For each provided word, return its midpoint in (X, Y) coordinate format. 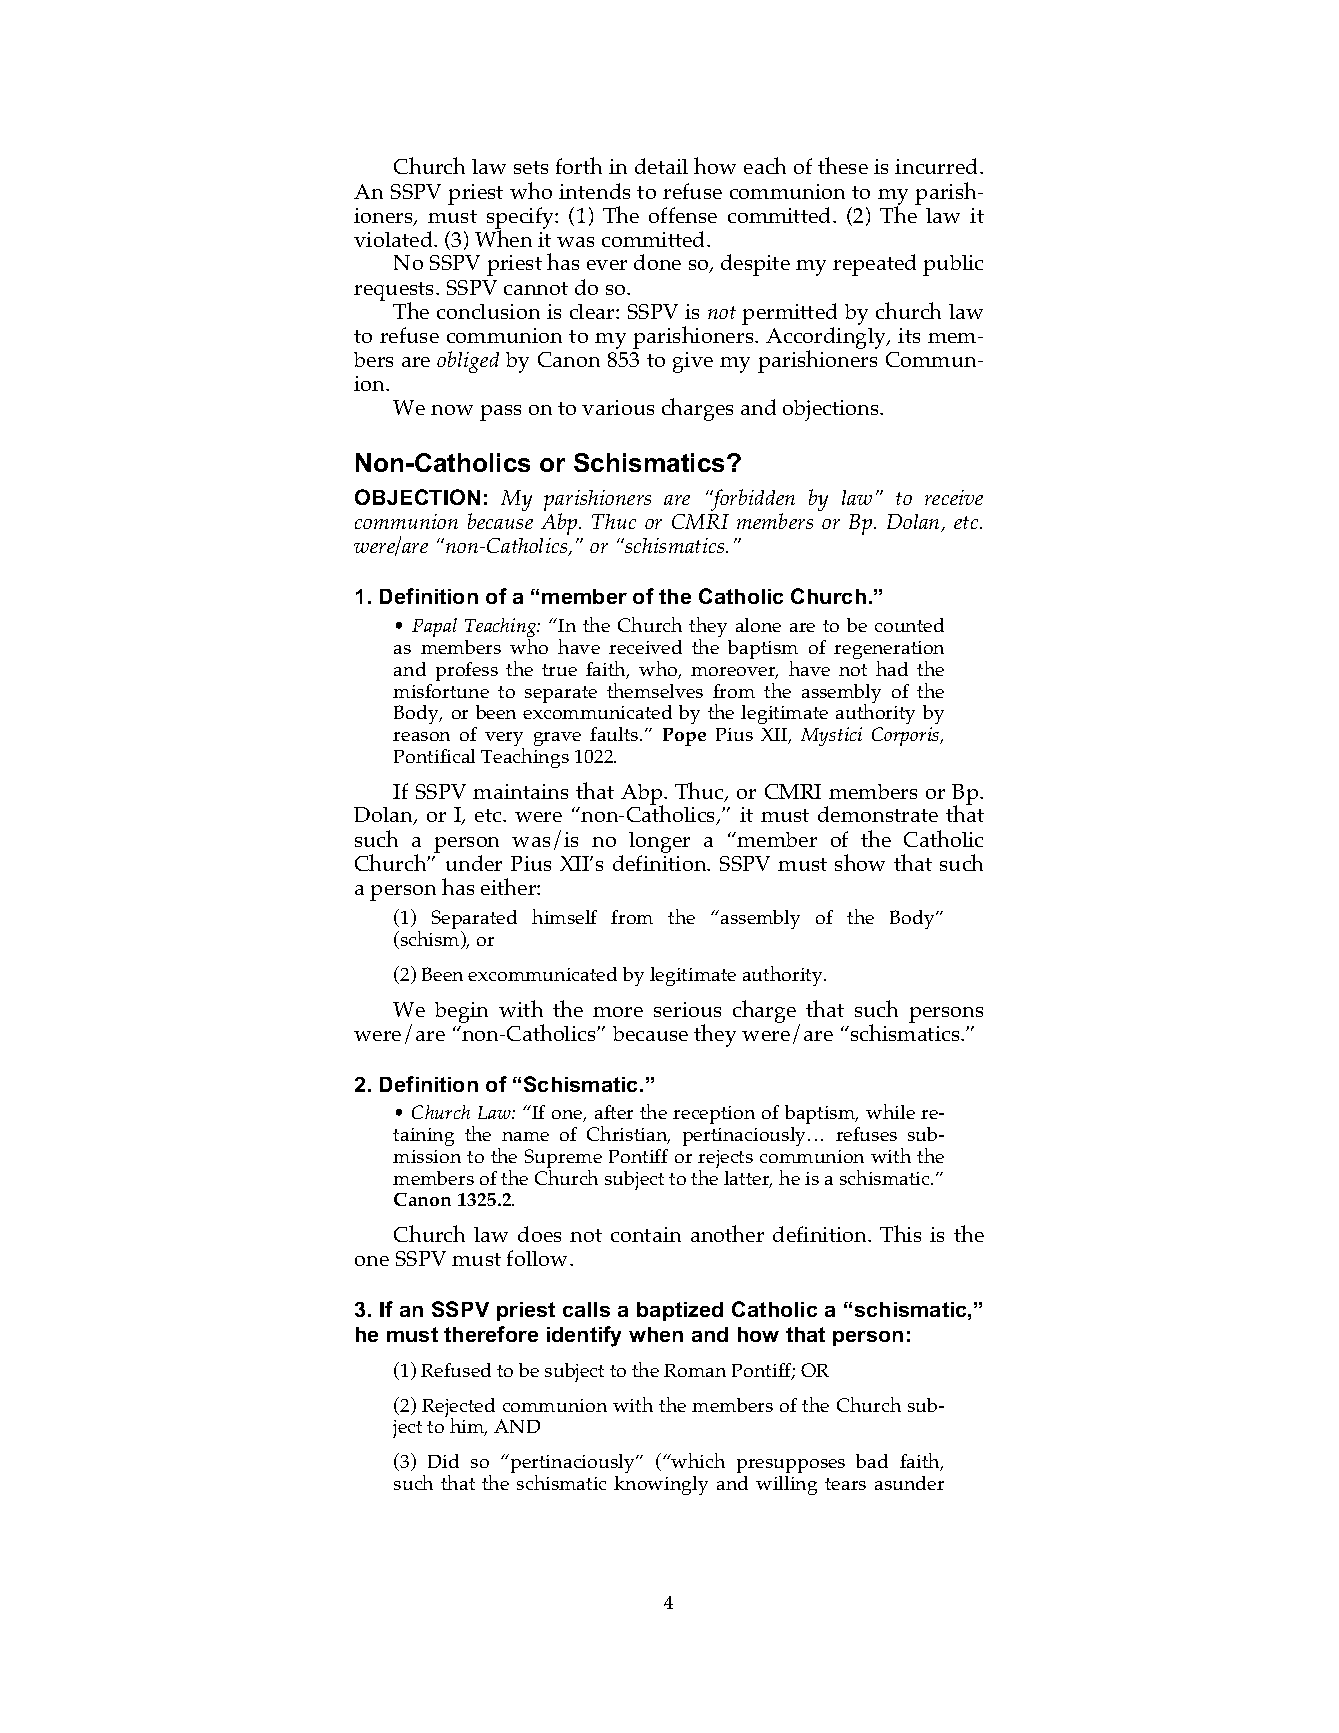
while (890, 1111)
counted (909, 625)
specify (521, 219)
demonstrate (878, 814)
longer (659, 842)
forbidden (752, 501)
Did (443, 1461)
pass (500, 413)
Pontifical (434, 756)
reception (714, 1115)
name (525, 1136)
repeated (874, 265)
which (697, 1460)
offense (683, 215)
